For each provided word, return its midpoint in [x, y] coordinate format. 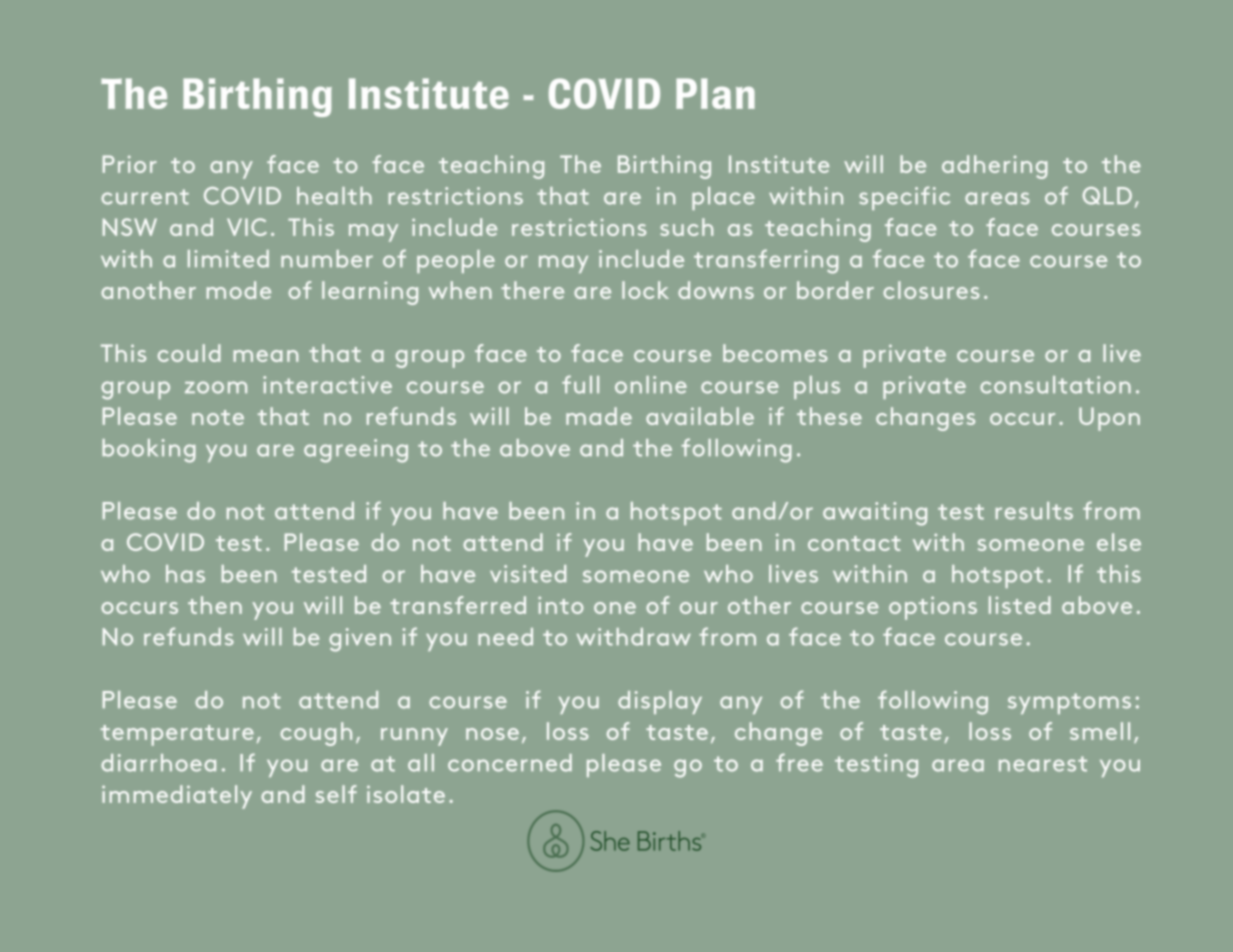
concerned [510, 763]
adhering [995, 167]
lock [645, 290]
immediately [177, 797]
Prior [130, 164]
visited [528, 574]
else [1119, 542]
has [185, 574]
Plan [715, 93]
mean [266, 356]
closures [931, 290]
